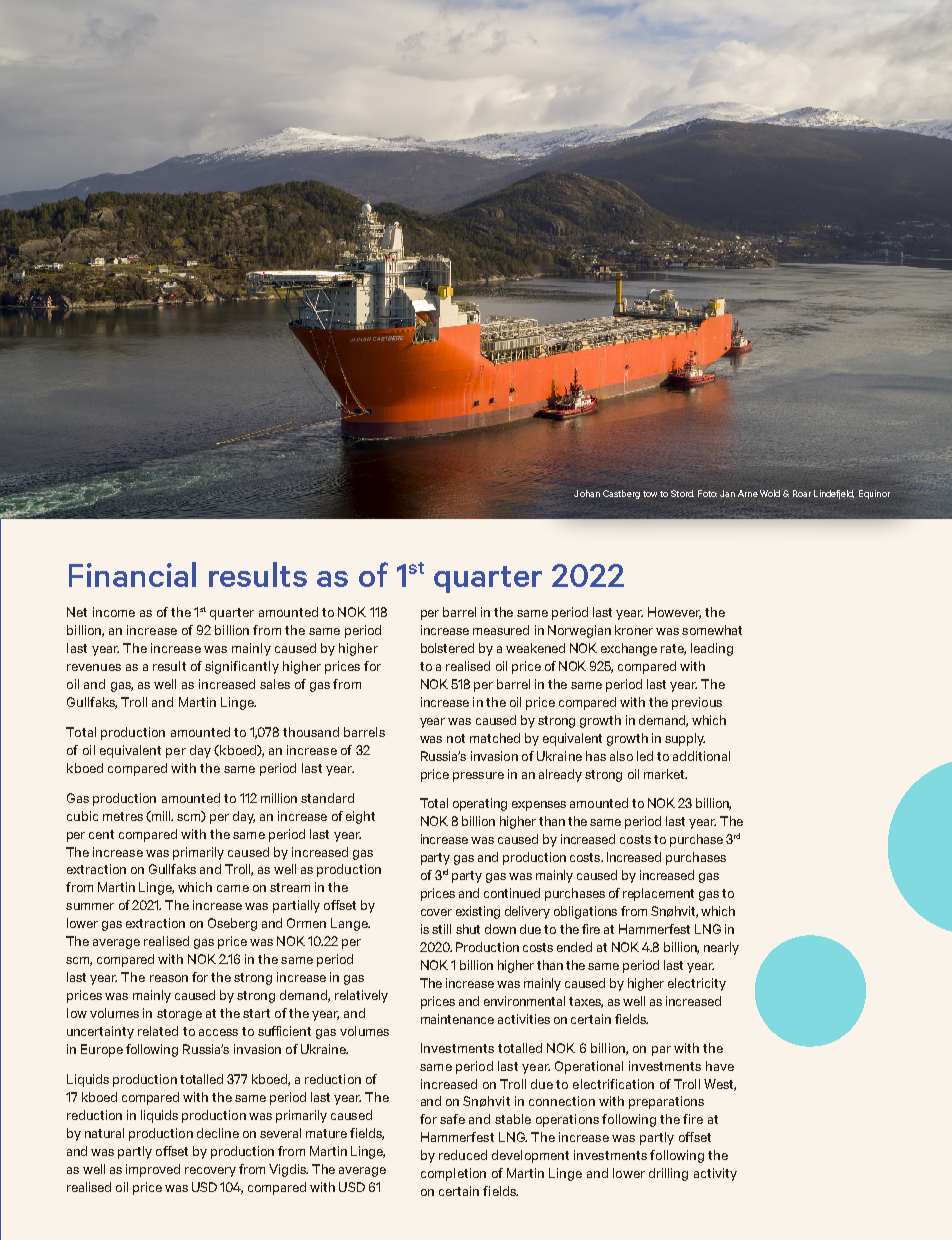  I want to click on Johan, so click(587, 493).
